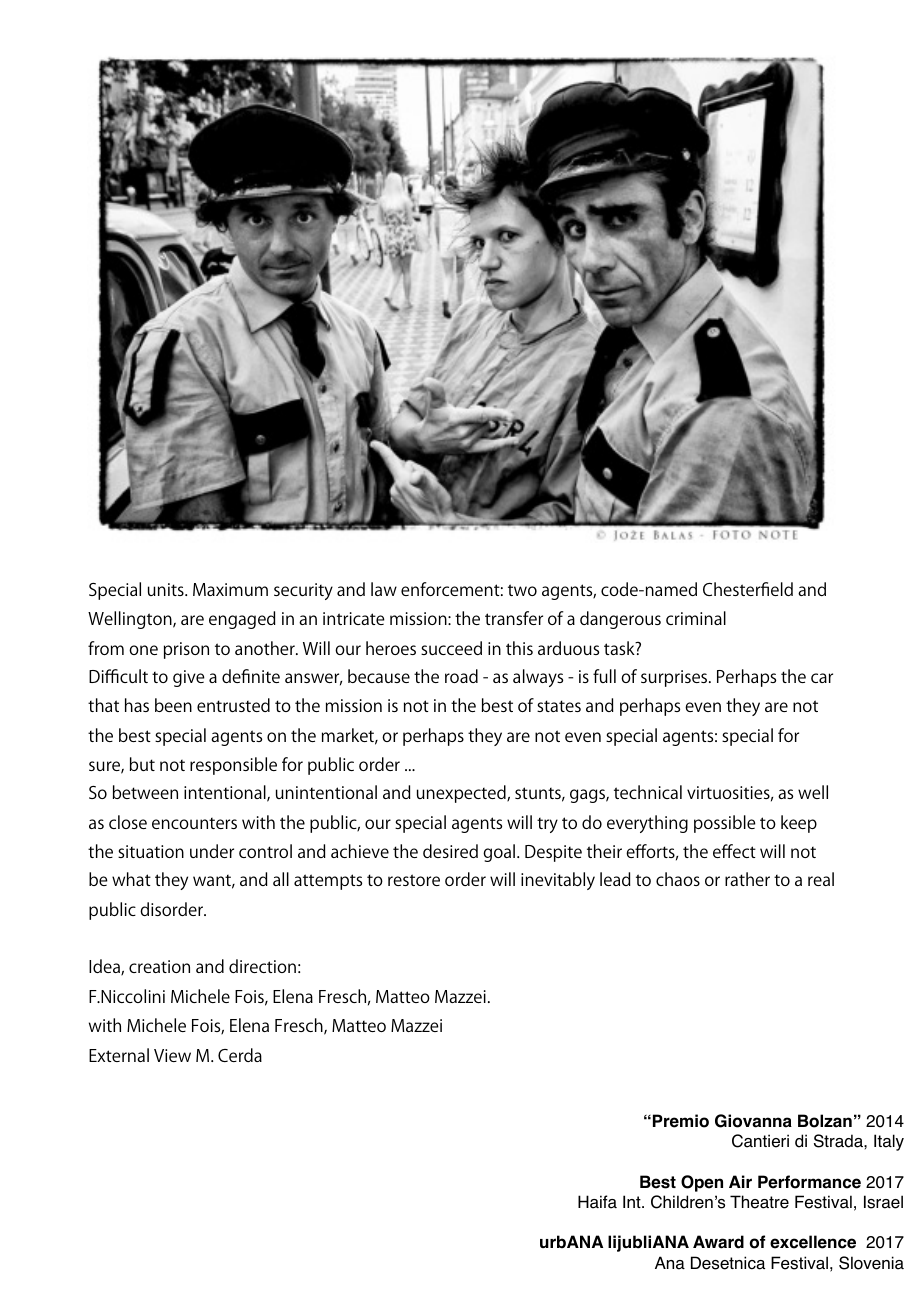 Image resolution: width=924 pixels, height=1308 pixels. I want to click on Haifa, so click(597, 1202).
